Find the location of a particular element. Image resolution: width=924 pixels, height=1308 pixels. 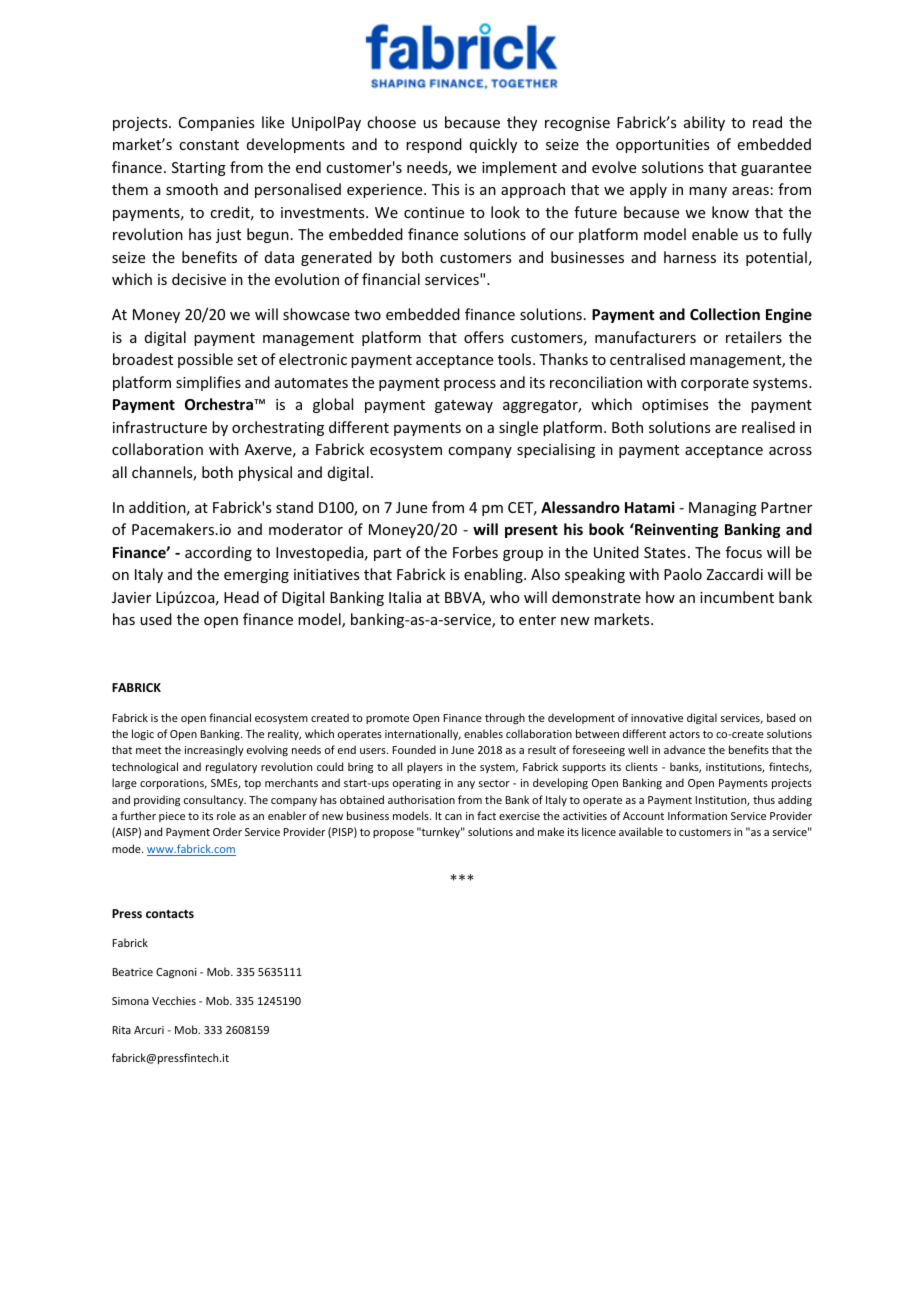

process is located at coordinates (470, 385).
